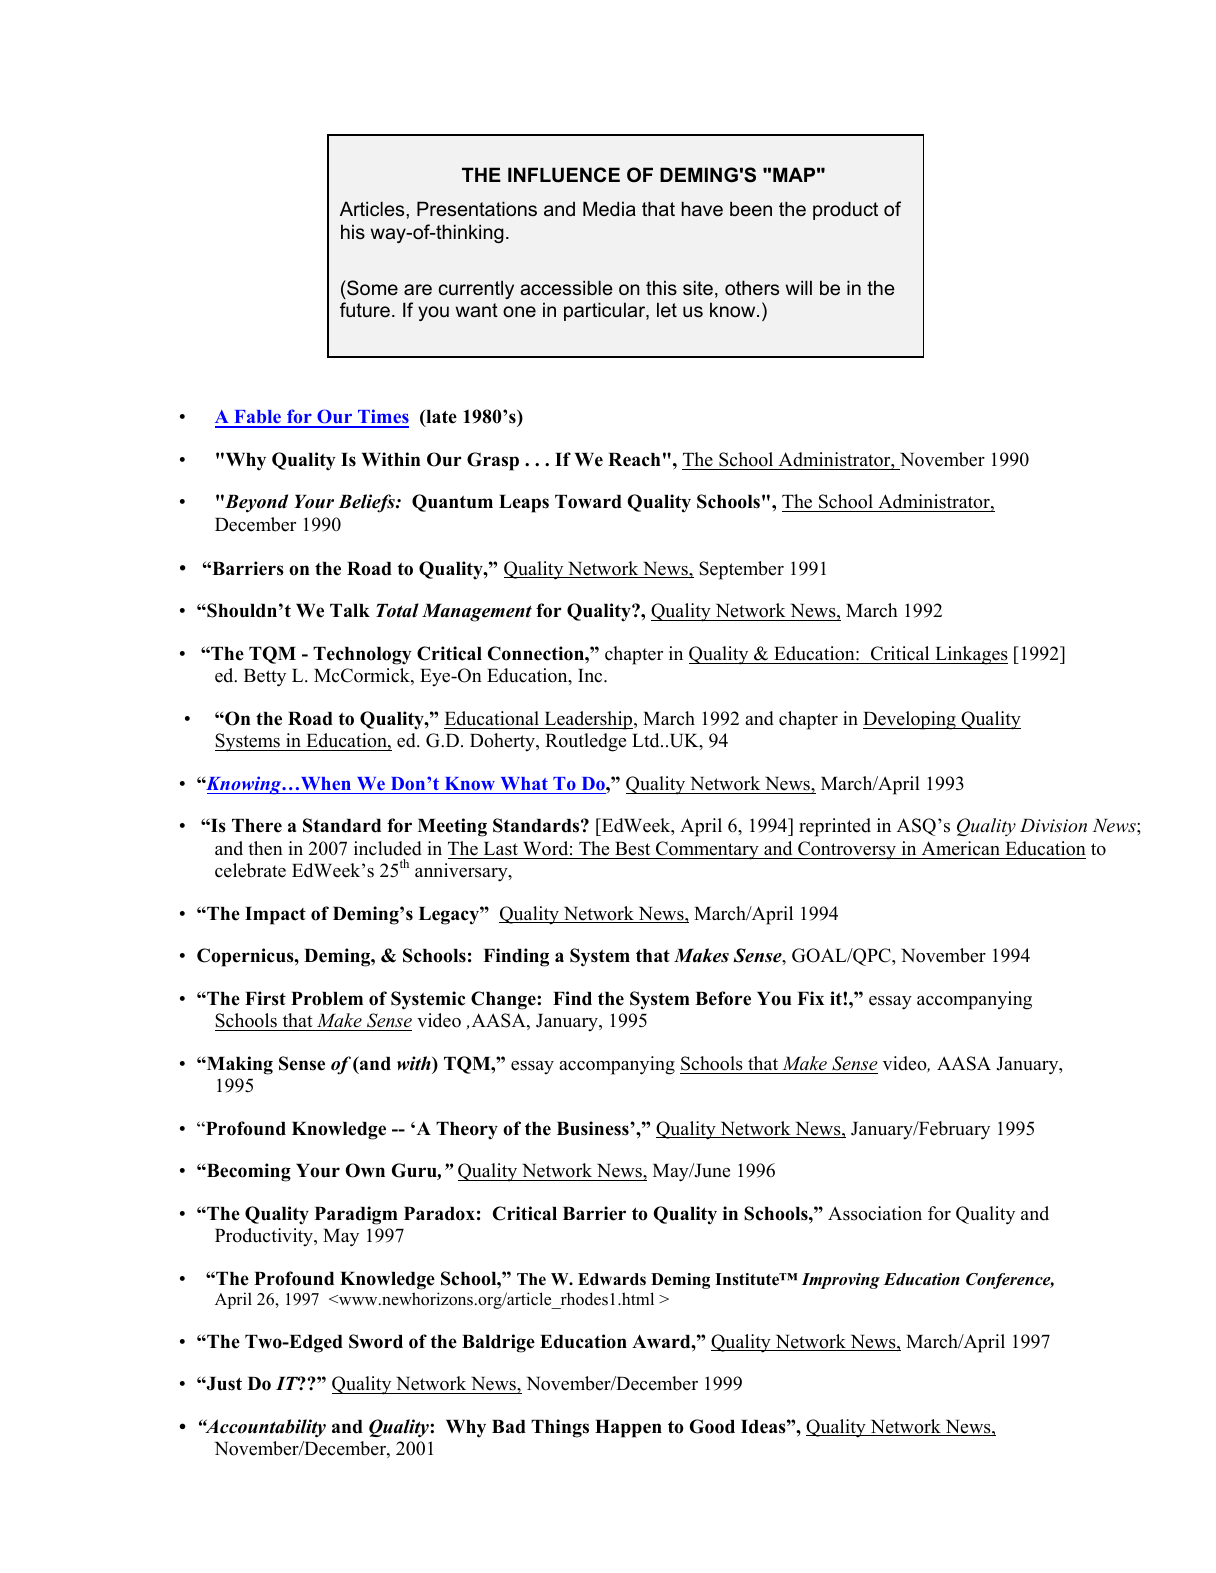 The height and width of the document is (1573, 1216). Describe the element at coordinates (799, 287) in the document. I see `will` at that location.
